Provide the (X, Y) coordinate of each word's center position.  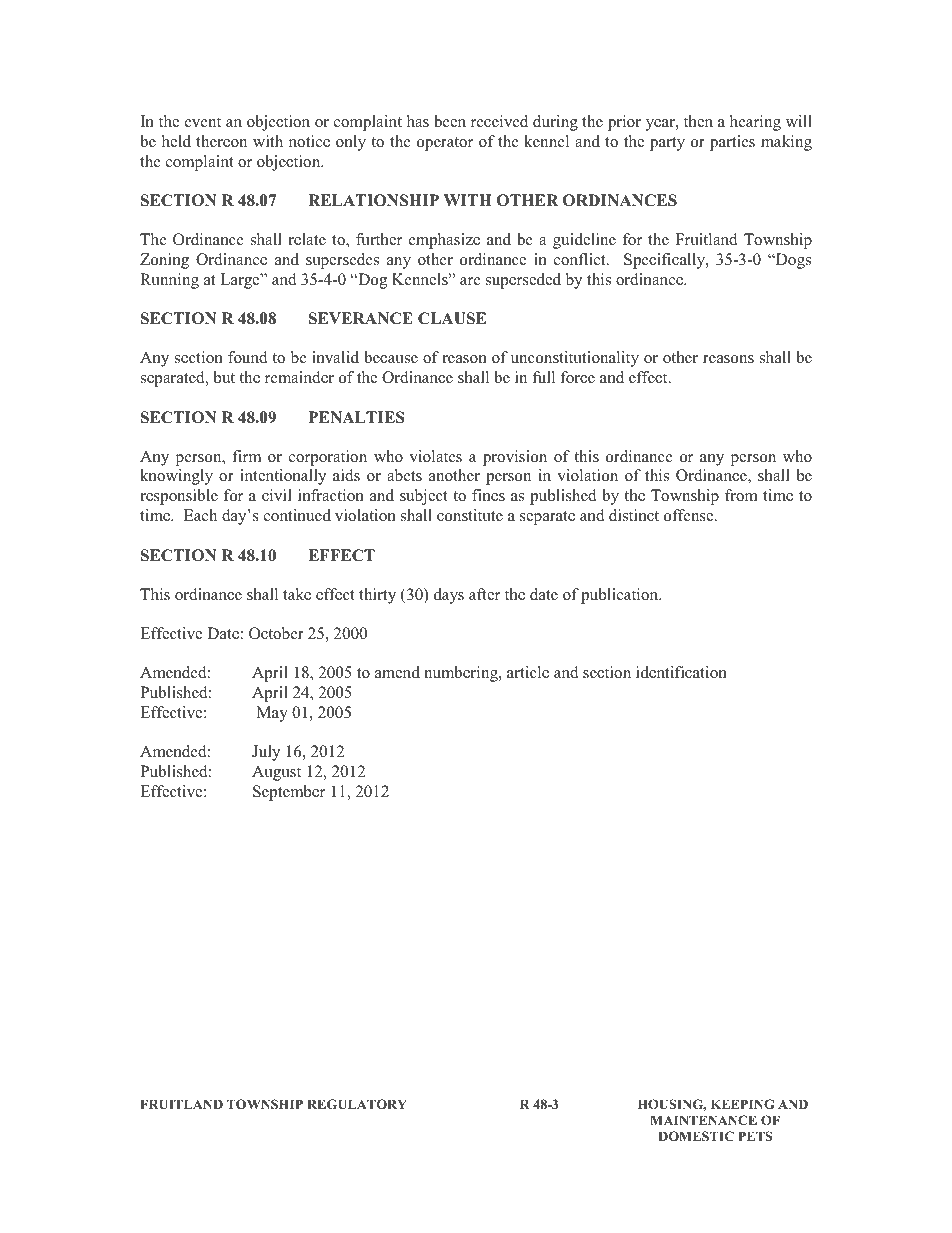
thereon (221, 141)
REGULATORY (357, 1104)
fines (488, 495)
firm (246, 456)
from (741, 495)
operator (445, 144)
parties (732, 143)
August (276, 773)
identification (681, 672)
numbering (462, 674)
